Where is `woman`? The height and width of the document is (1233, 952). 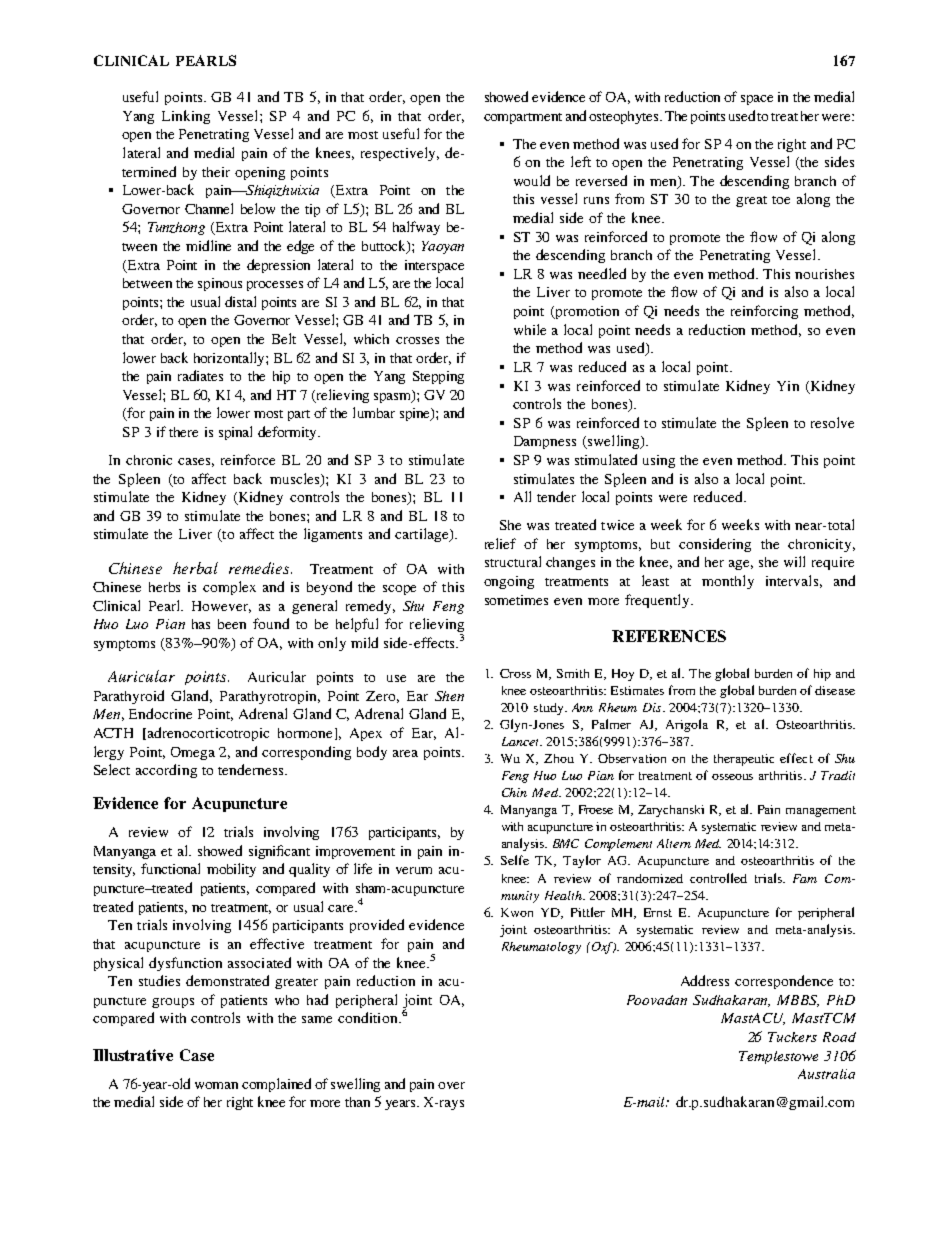 woman is located at coordinates (216, 1085).
